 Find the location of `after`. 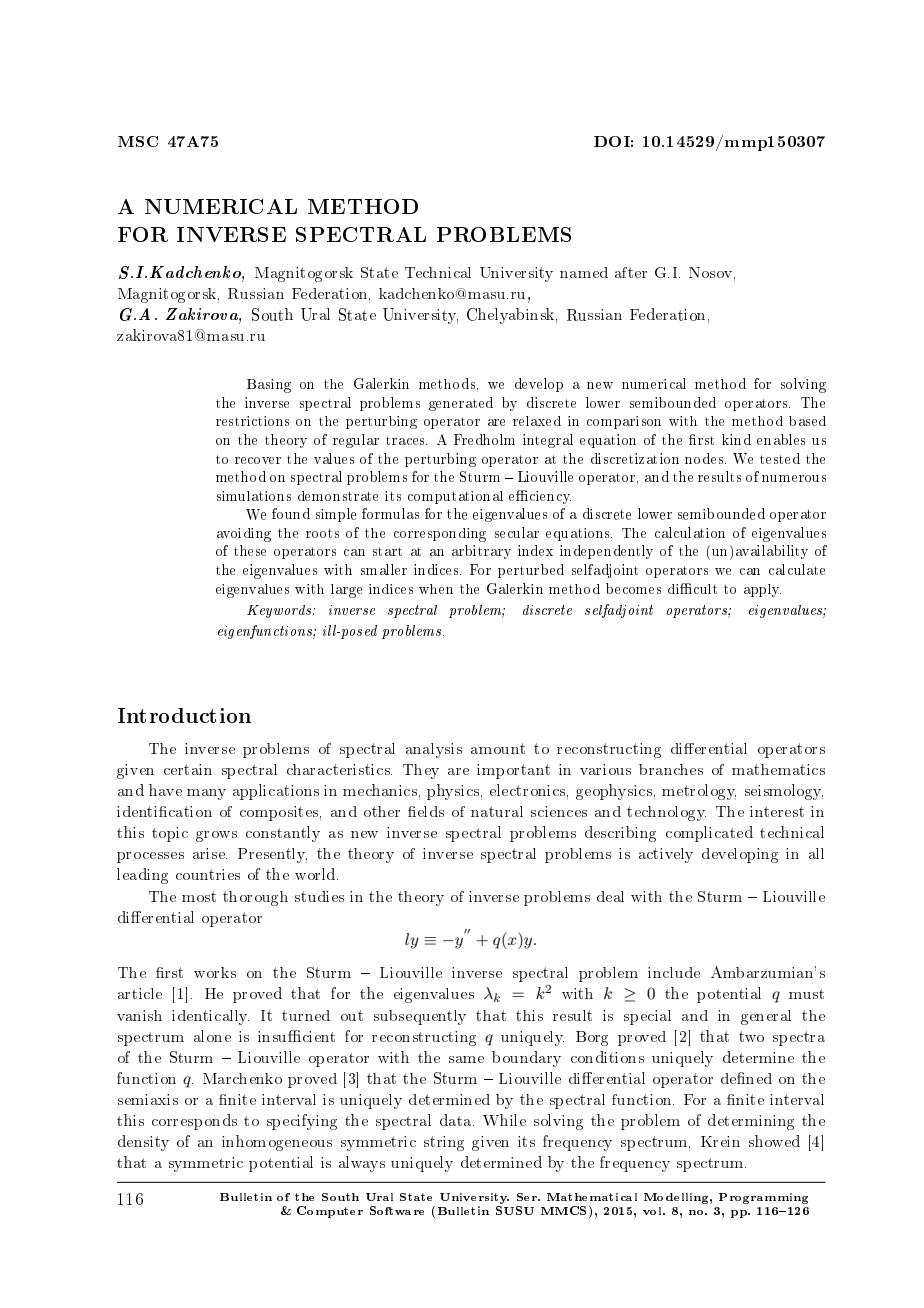

after is located at coordinates (631, 272).
